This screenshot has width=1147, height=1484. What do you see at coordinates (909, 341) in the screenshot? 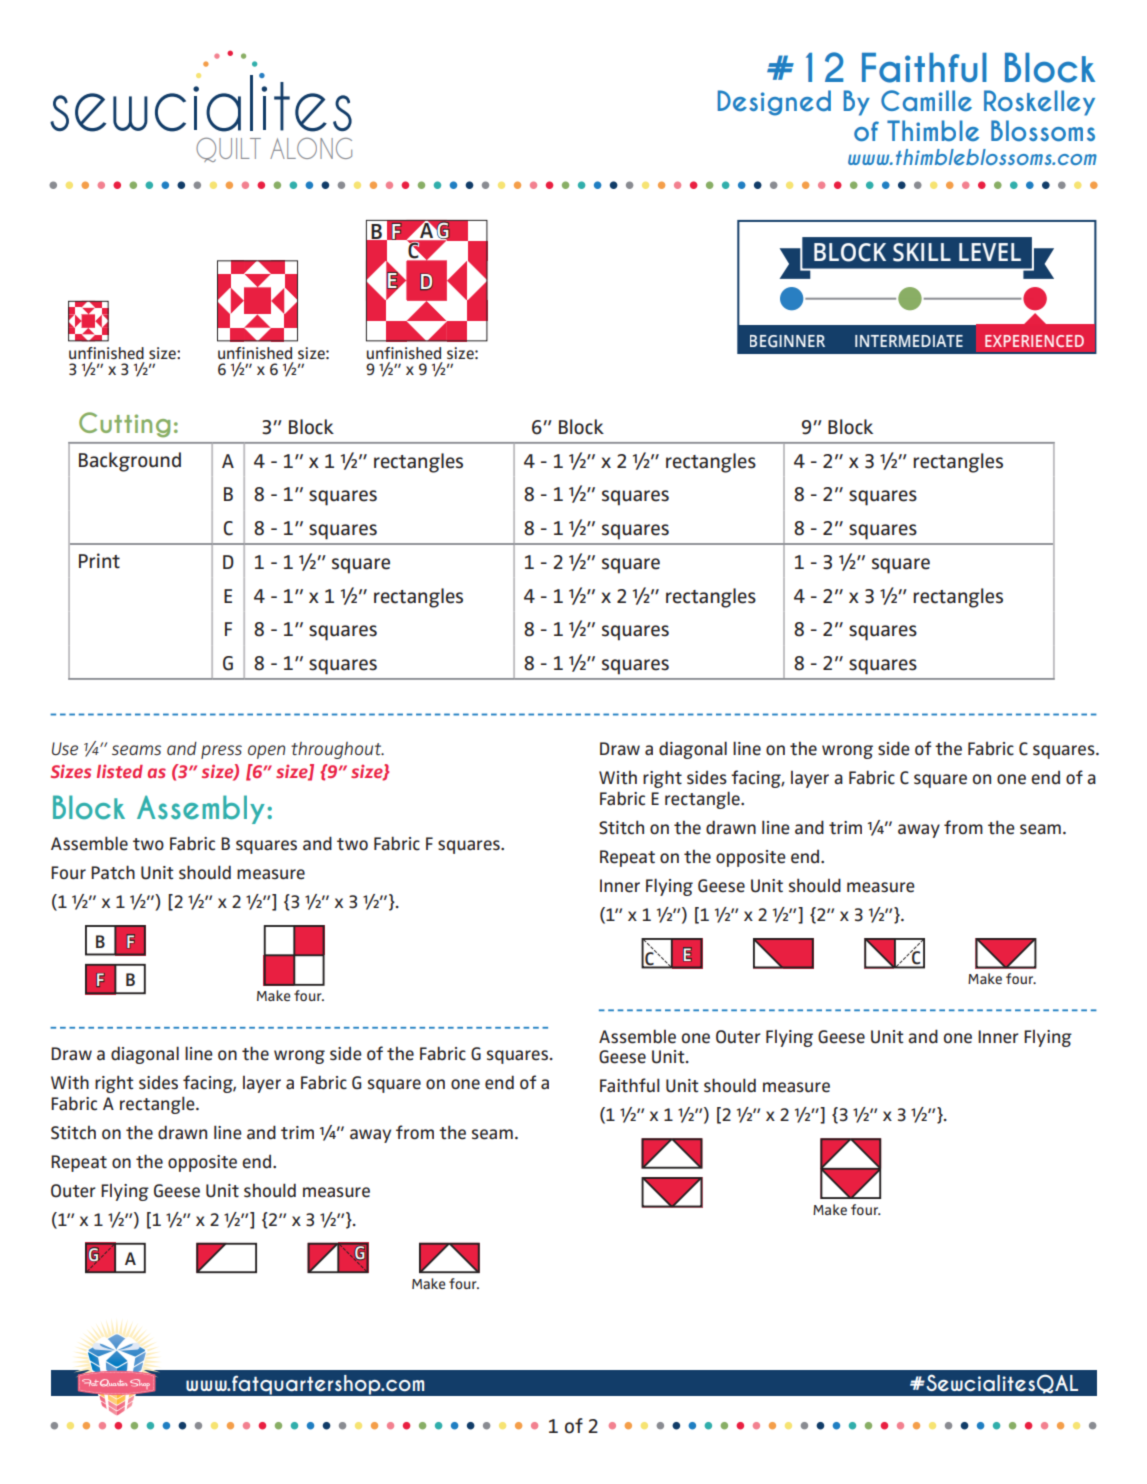
I see `INTERMEDIATE` at bounding box center [909, 341].
